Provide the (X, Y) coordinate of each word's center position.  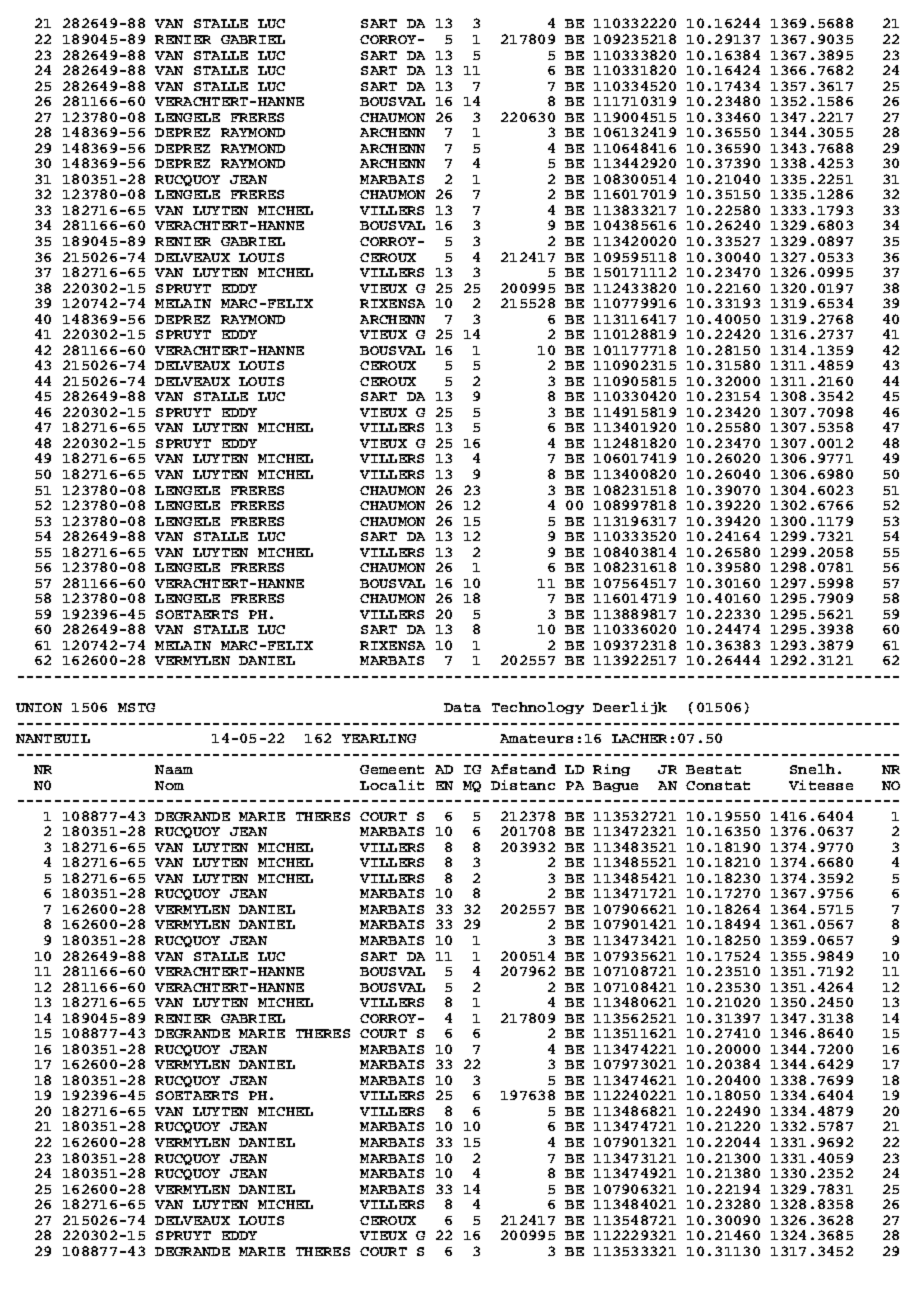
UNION (39, 707)
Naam (174, 769)
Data (462, 707)
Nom (169, 785)
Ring (611, 770)
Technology (538, 708)
